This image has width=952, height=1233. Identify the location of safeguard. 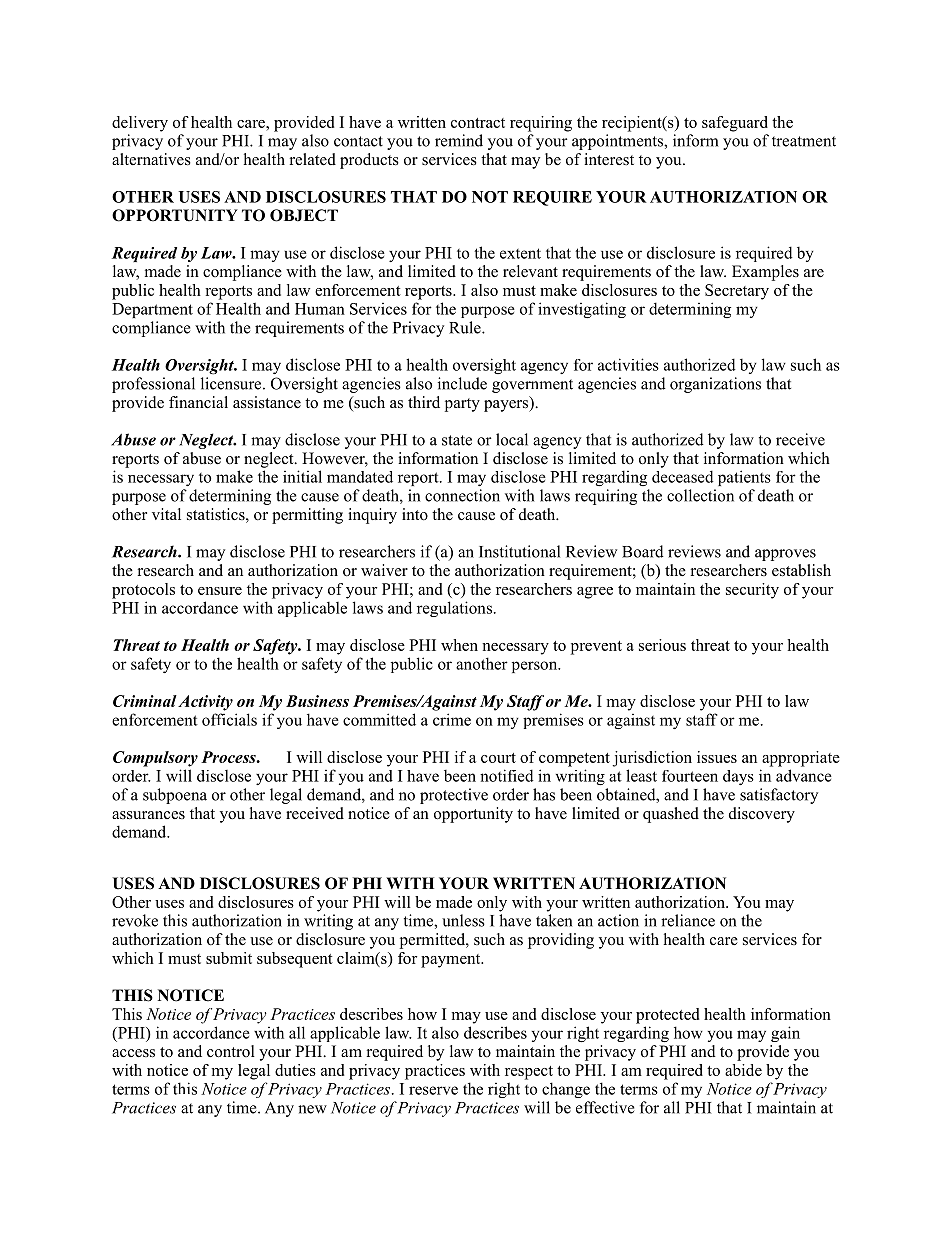
(735, 124).
